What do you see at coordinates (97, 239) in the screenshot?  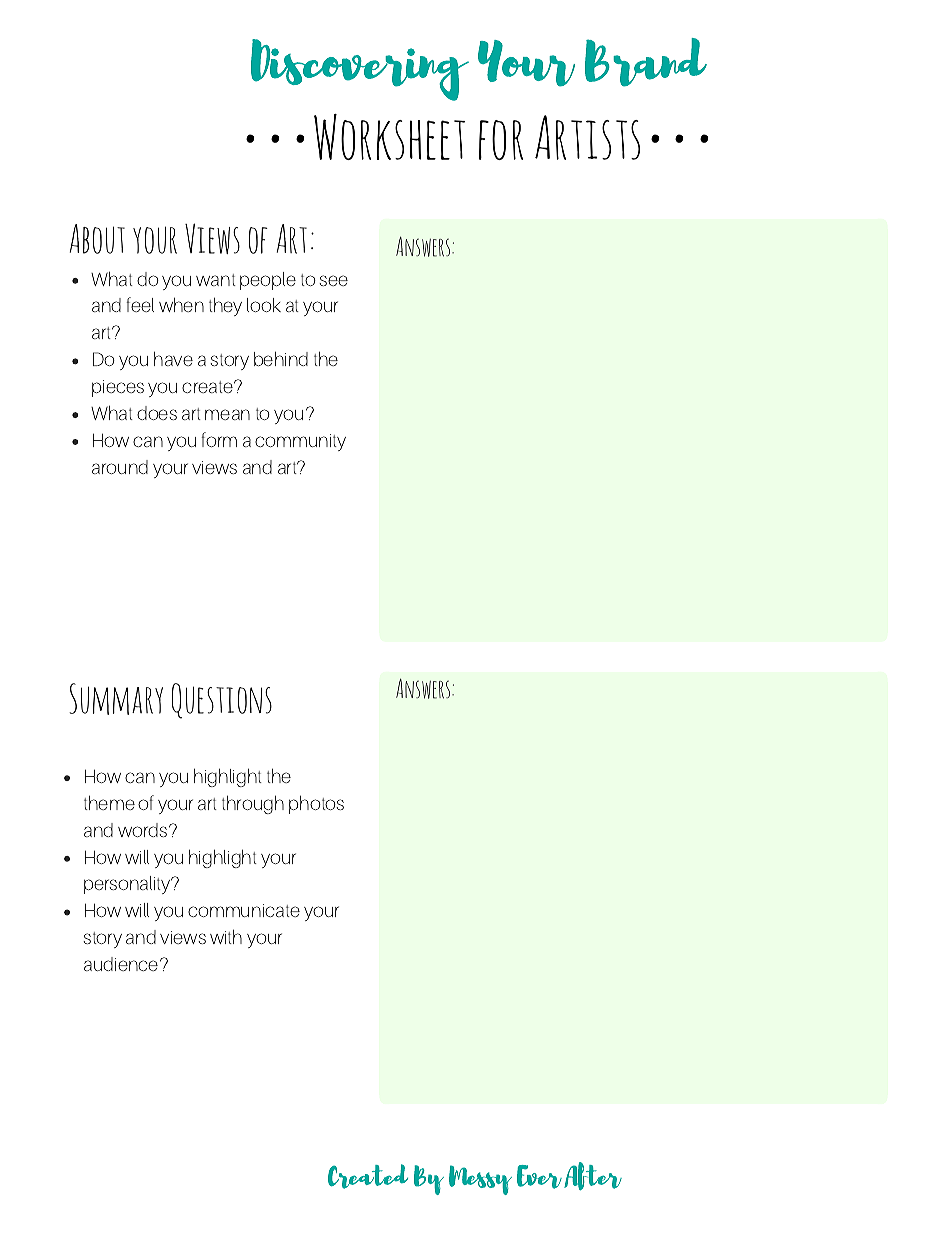 I see `About` at bounding box center [97, 239].
